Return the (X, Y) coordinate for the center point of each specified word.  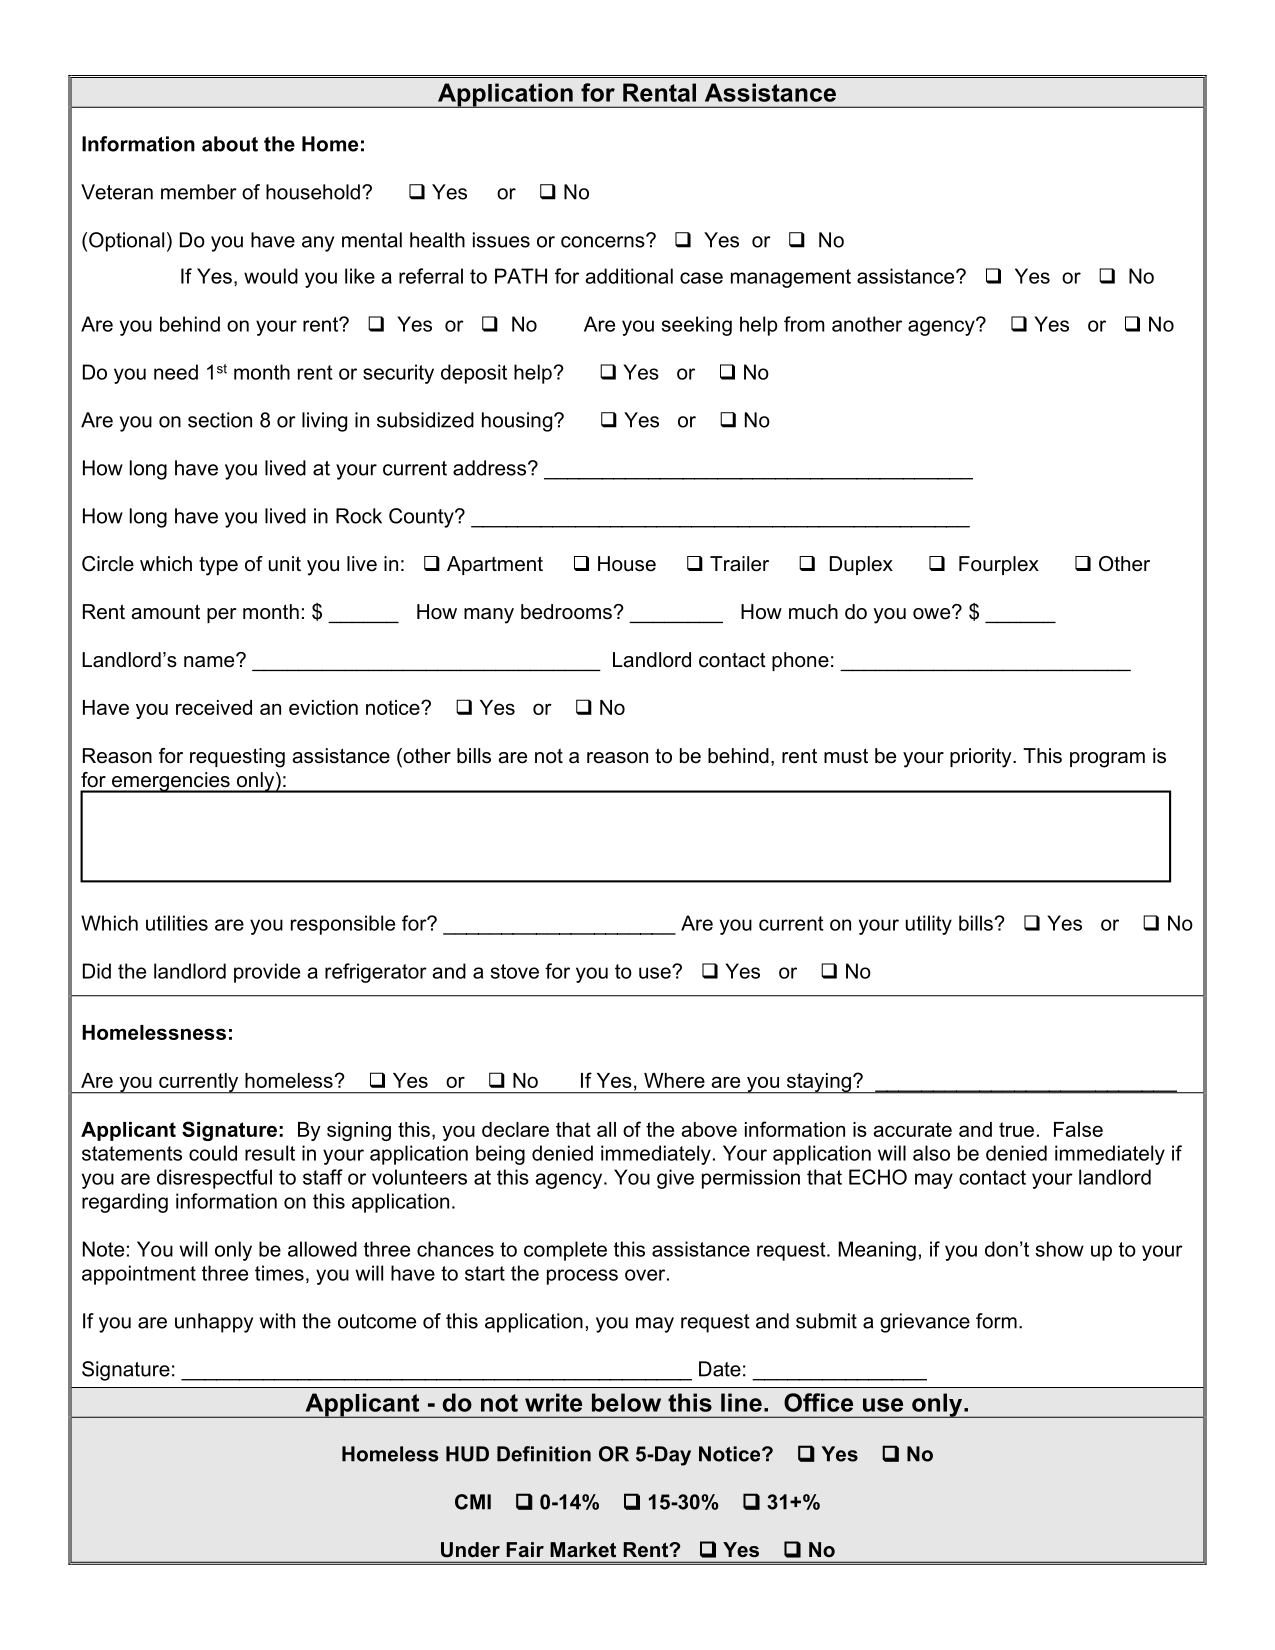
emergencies (170, 782)
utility (929, 925)
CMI (473, 1502)
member (198, 192)
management (791, 278)
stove (515, 971)
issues (501, 240)
